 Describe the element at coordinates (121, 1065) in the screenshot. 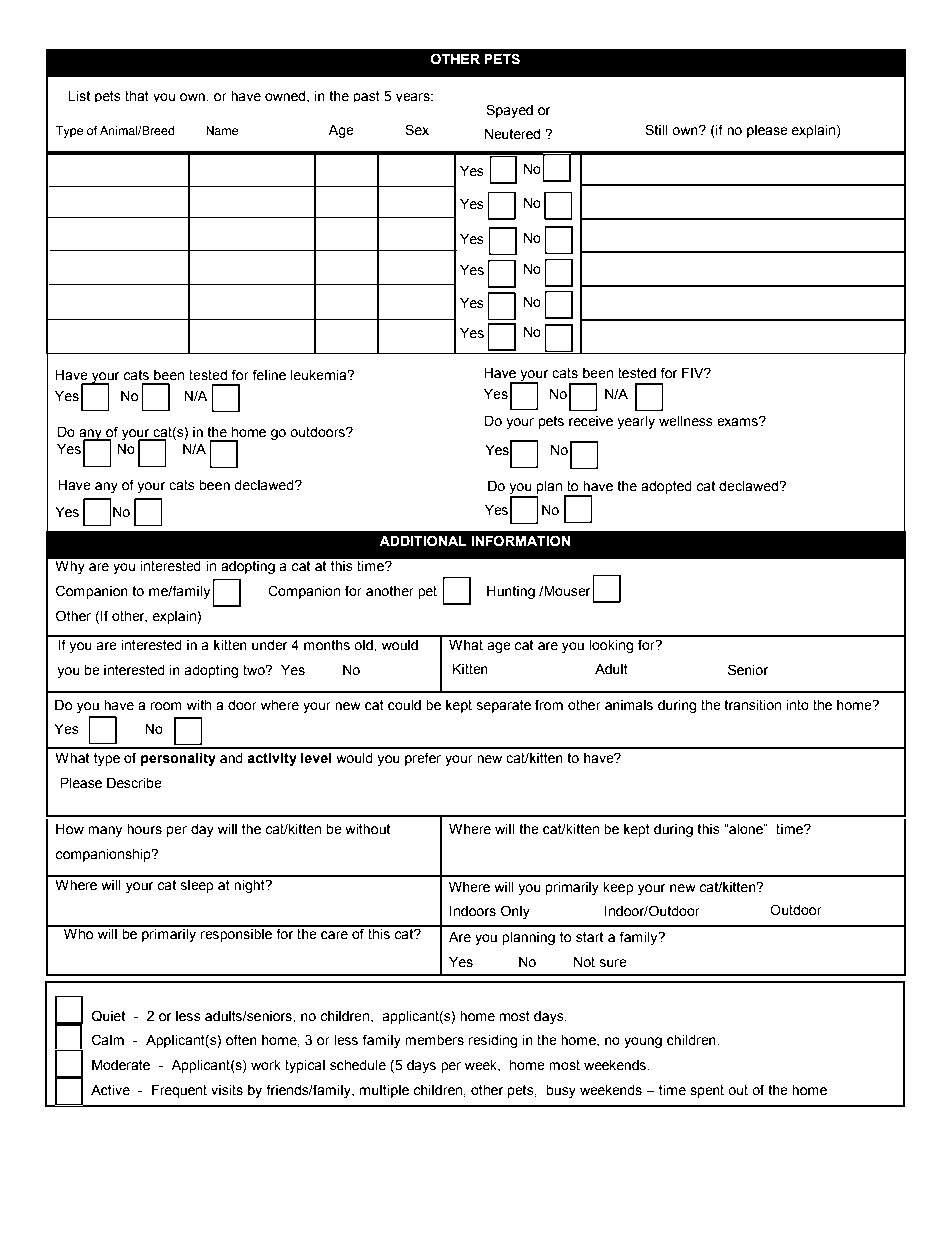

I see `Moderate` at that location.
